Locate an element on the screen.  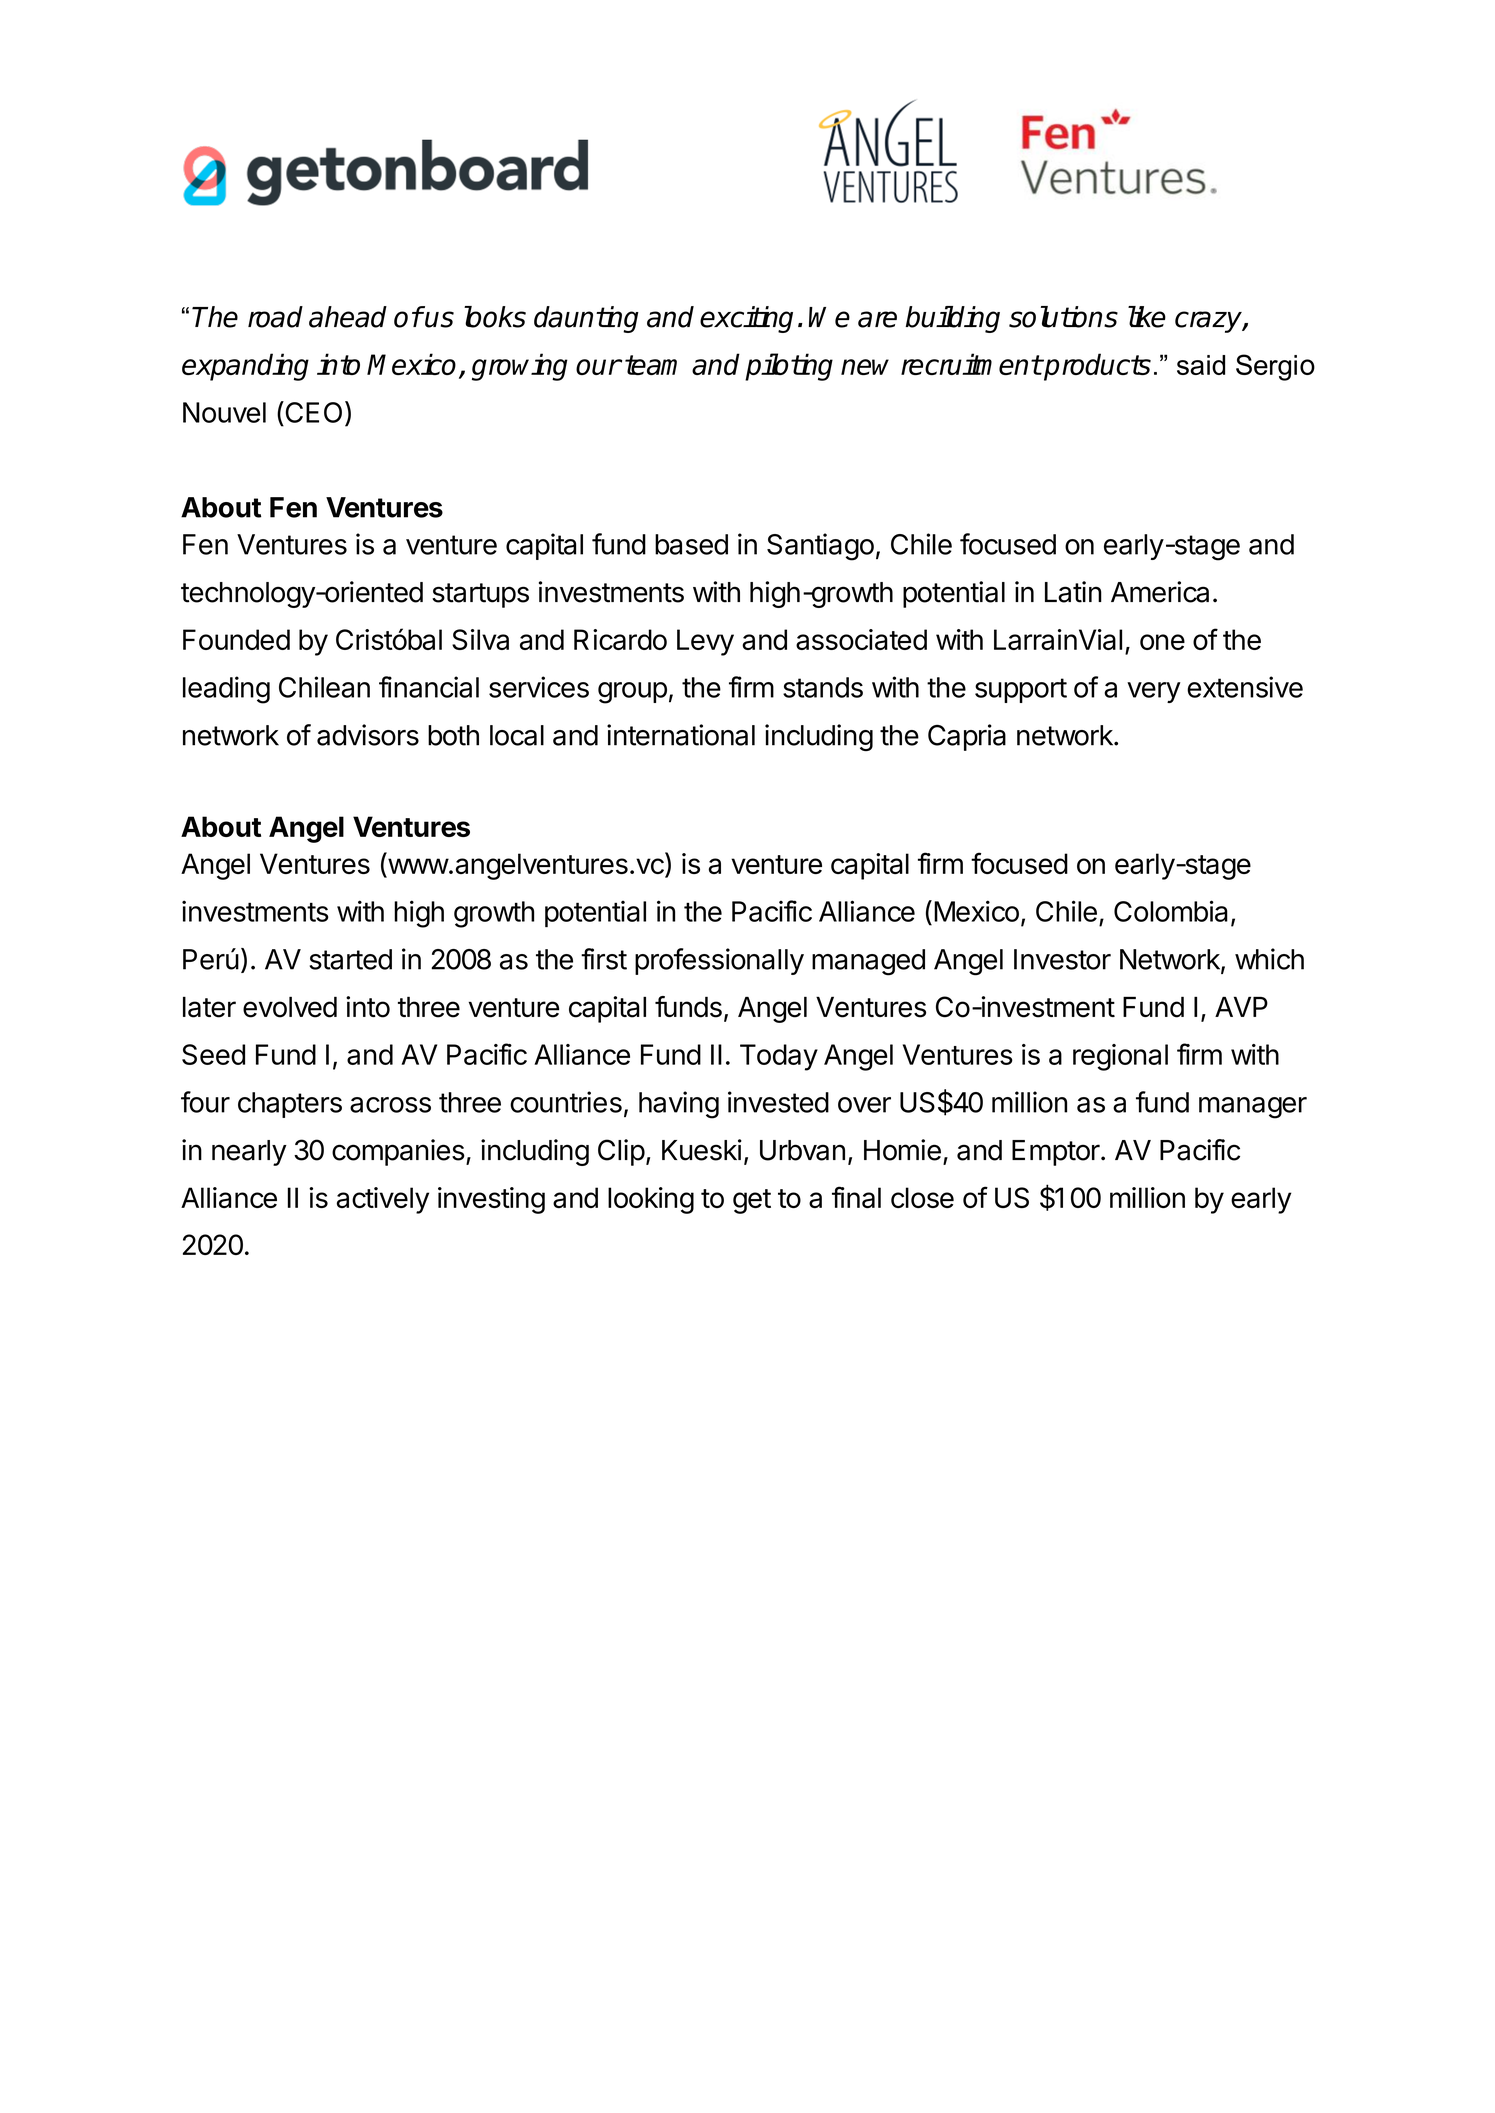
started is located at coordinates (351, 959).
